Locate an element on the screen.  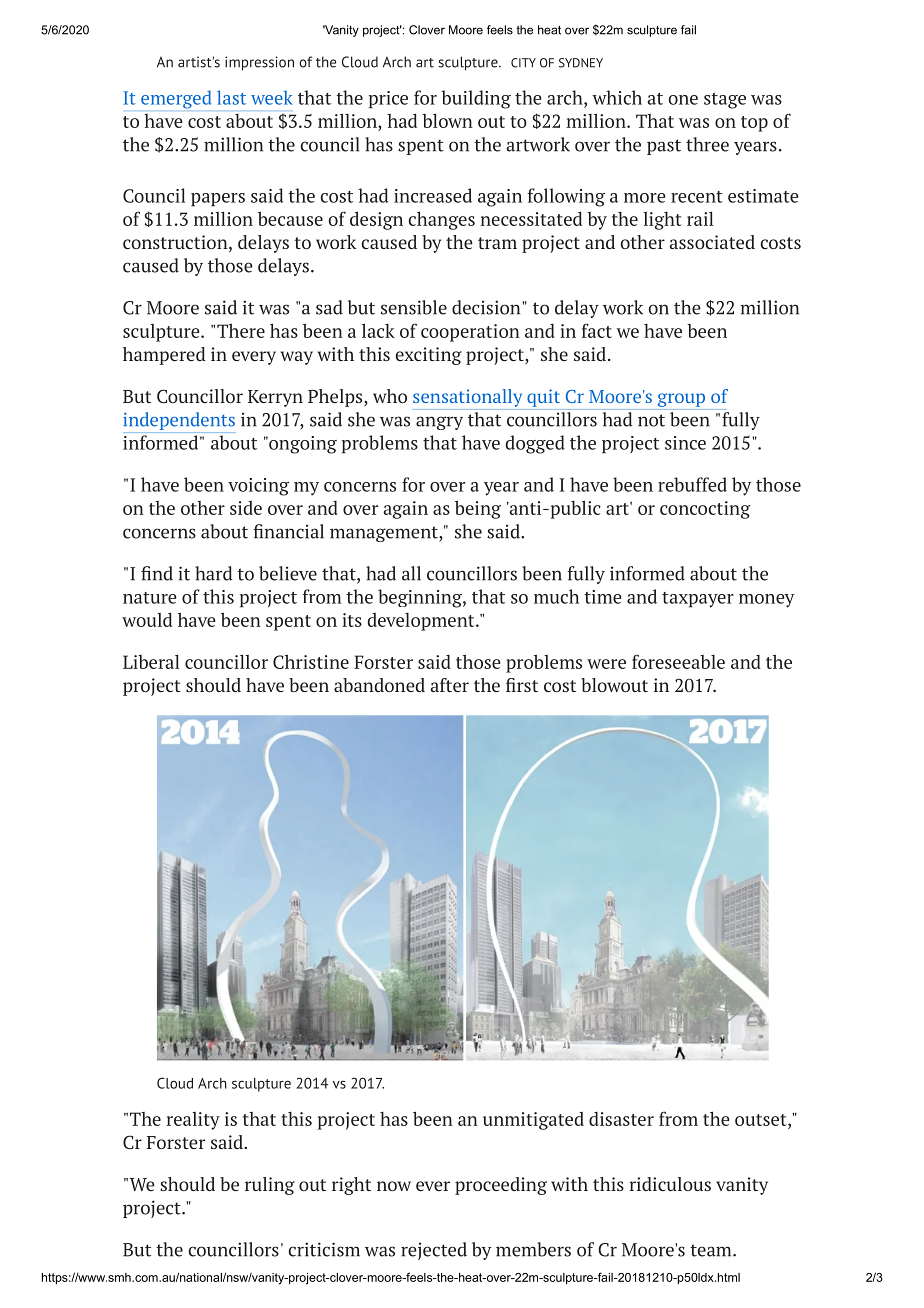
rejected is located at coordinates (434, 1251).
